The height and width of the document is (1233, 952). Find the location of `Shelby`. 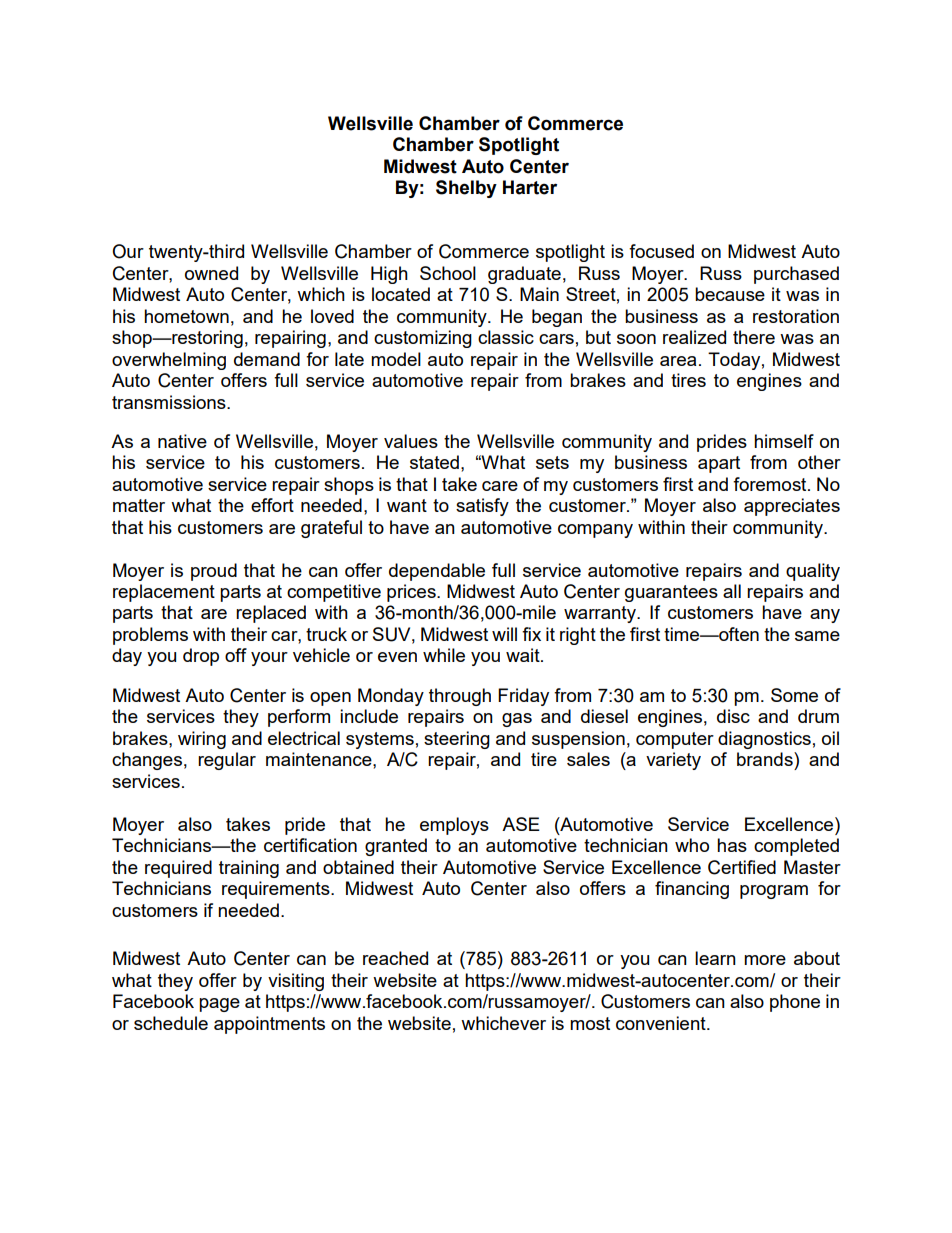

Shelby is located at coordinates (466, 189).
